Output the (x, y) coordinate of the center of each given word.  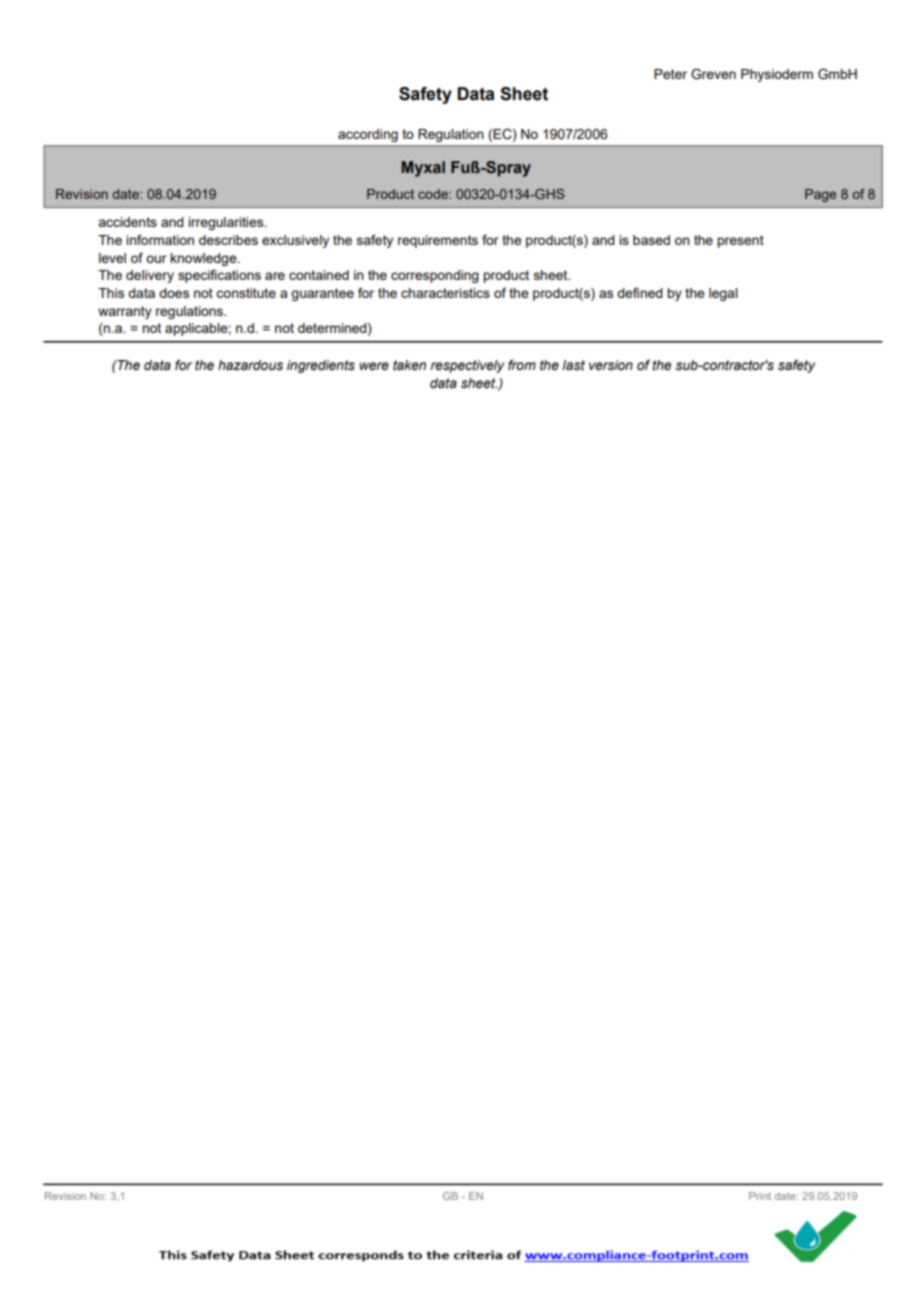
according (368, 135)
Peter (670, 74)
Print (760, 1196)
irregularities (227, 223)
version (611, 365)
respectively (467, 366)
